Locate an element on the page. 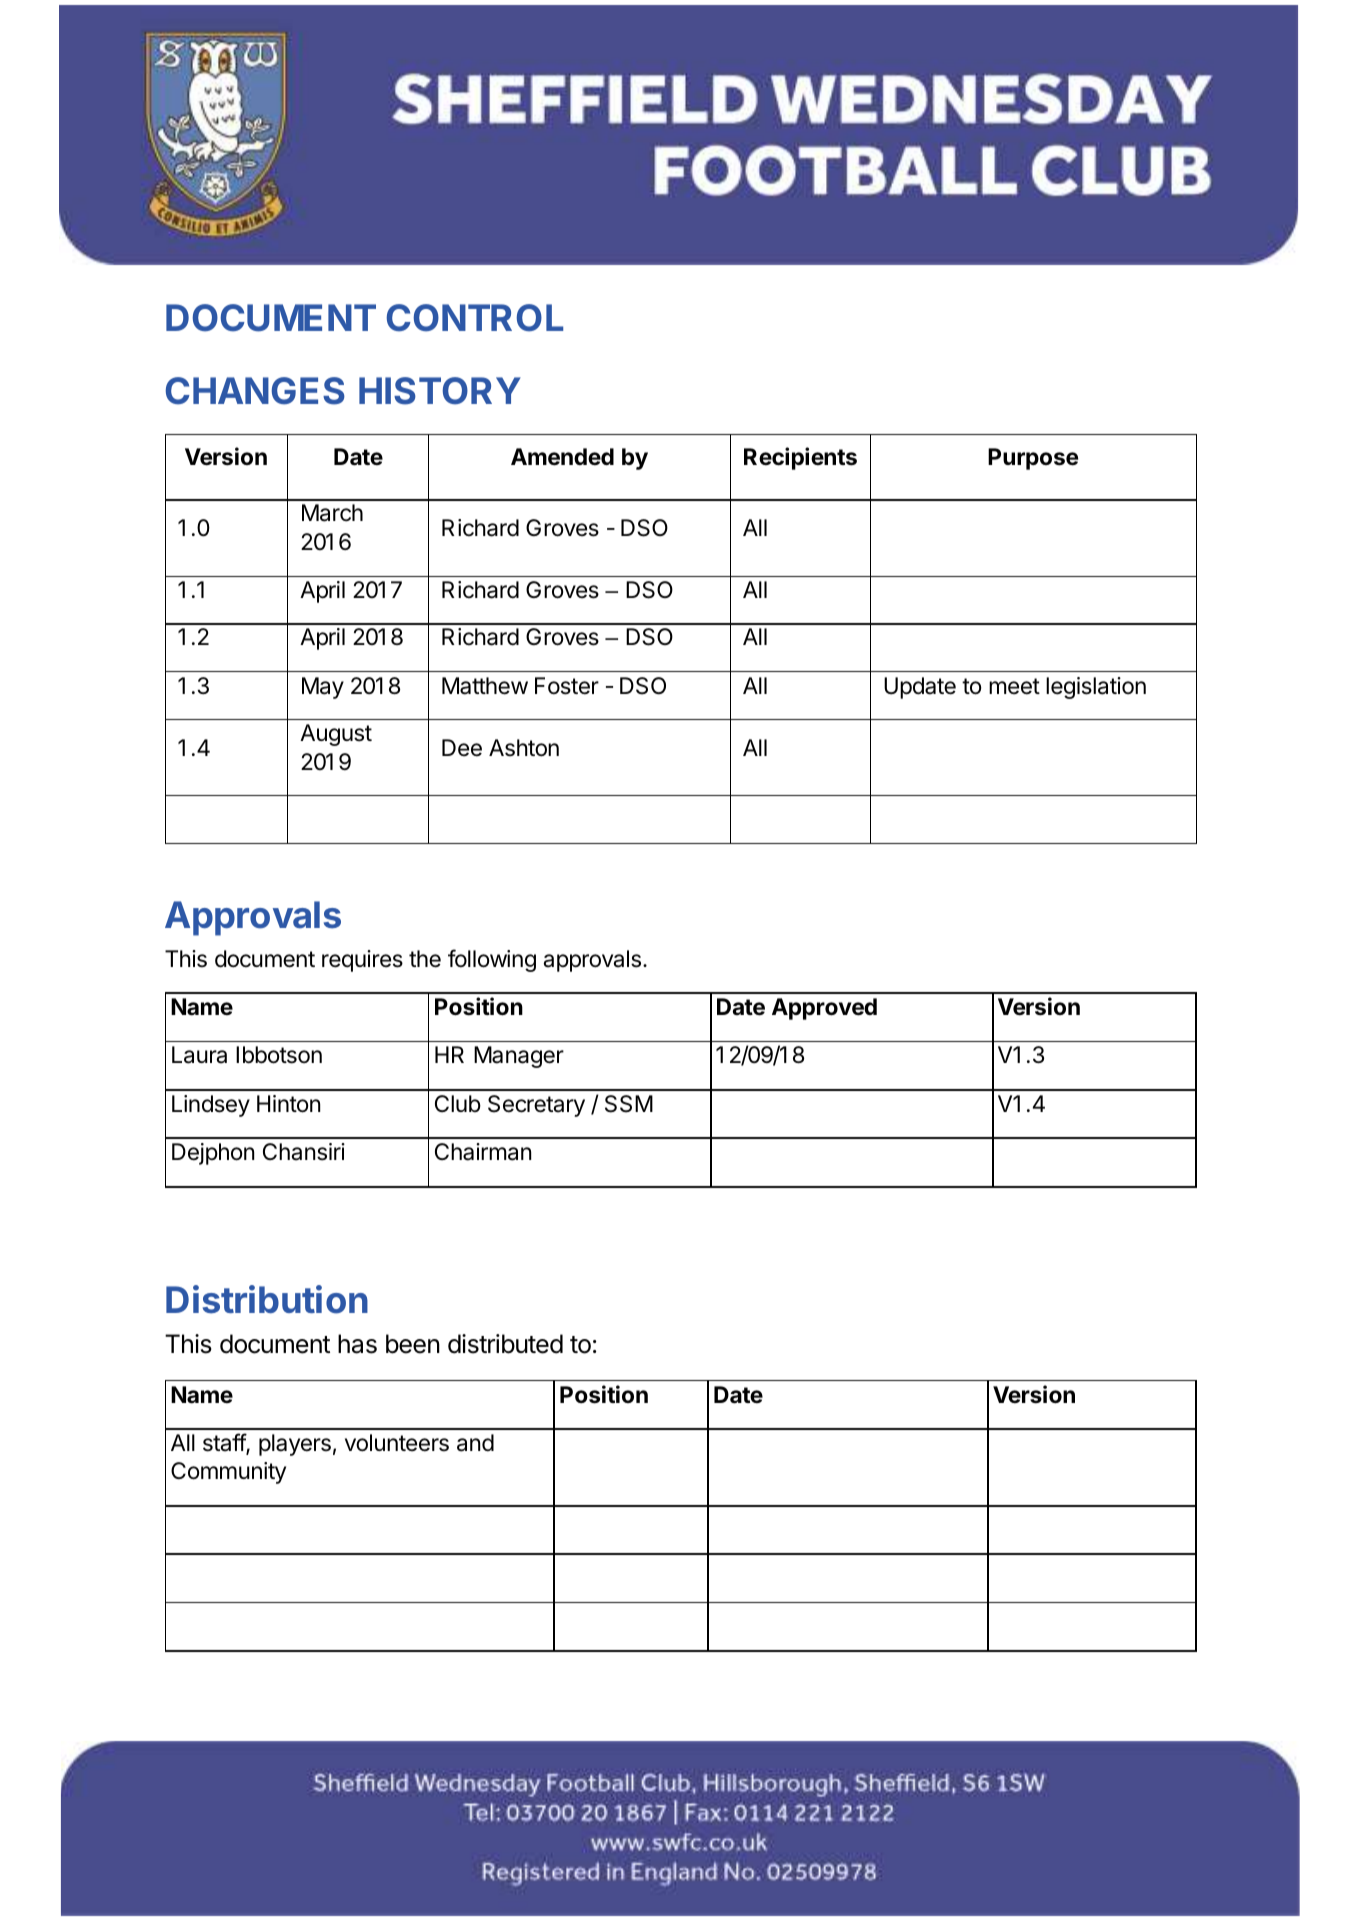  Approved is located at coordinates (824, 1009).
